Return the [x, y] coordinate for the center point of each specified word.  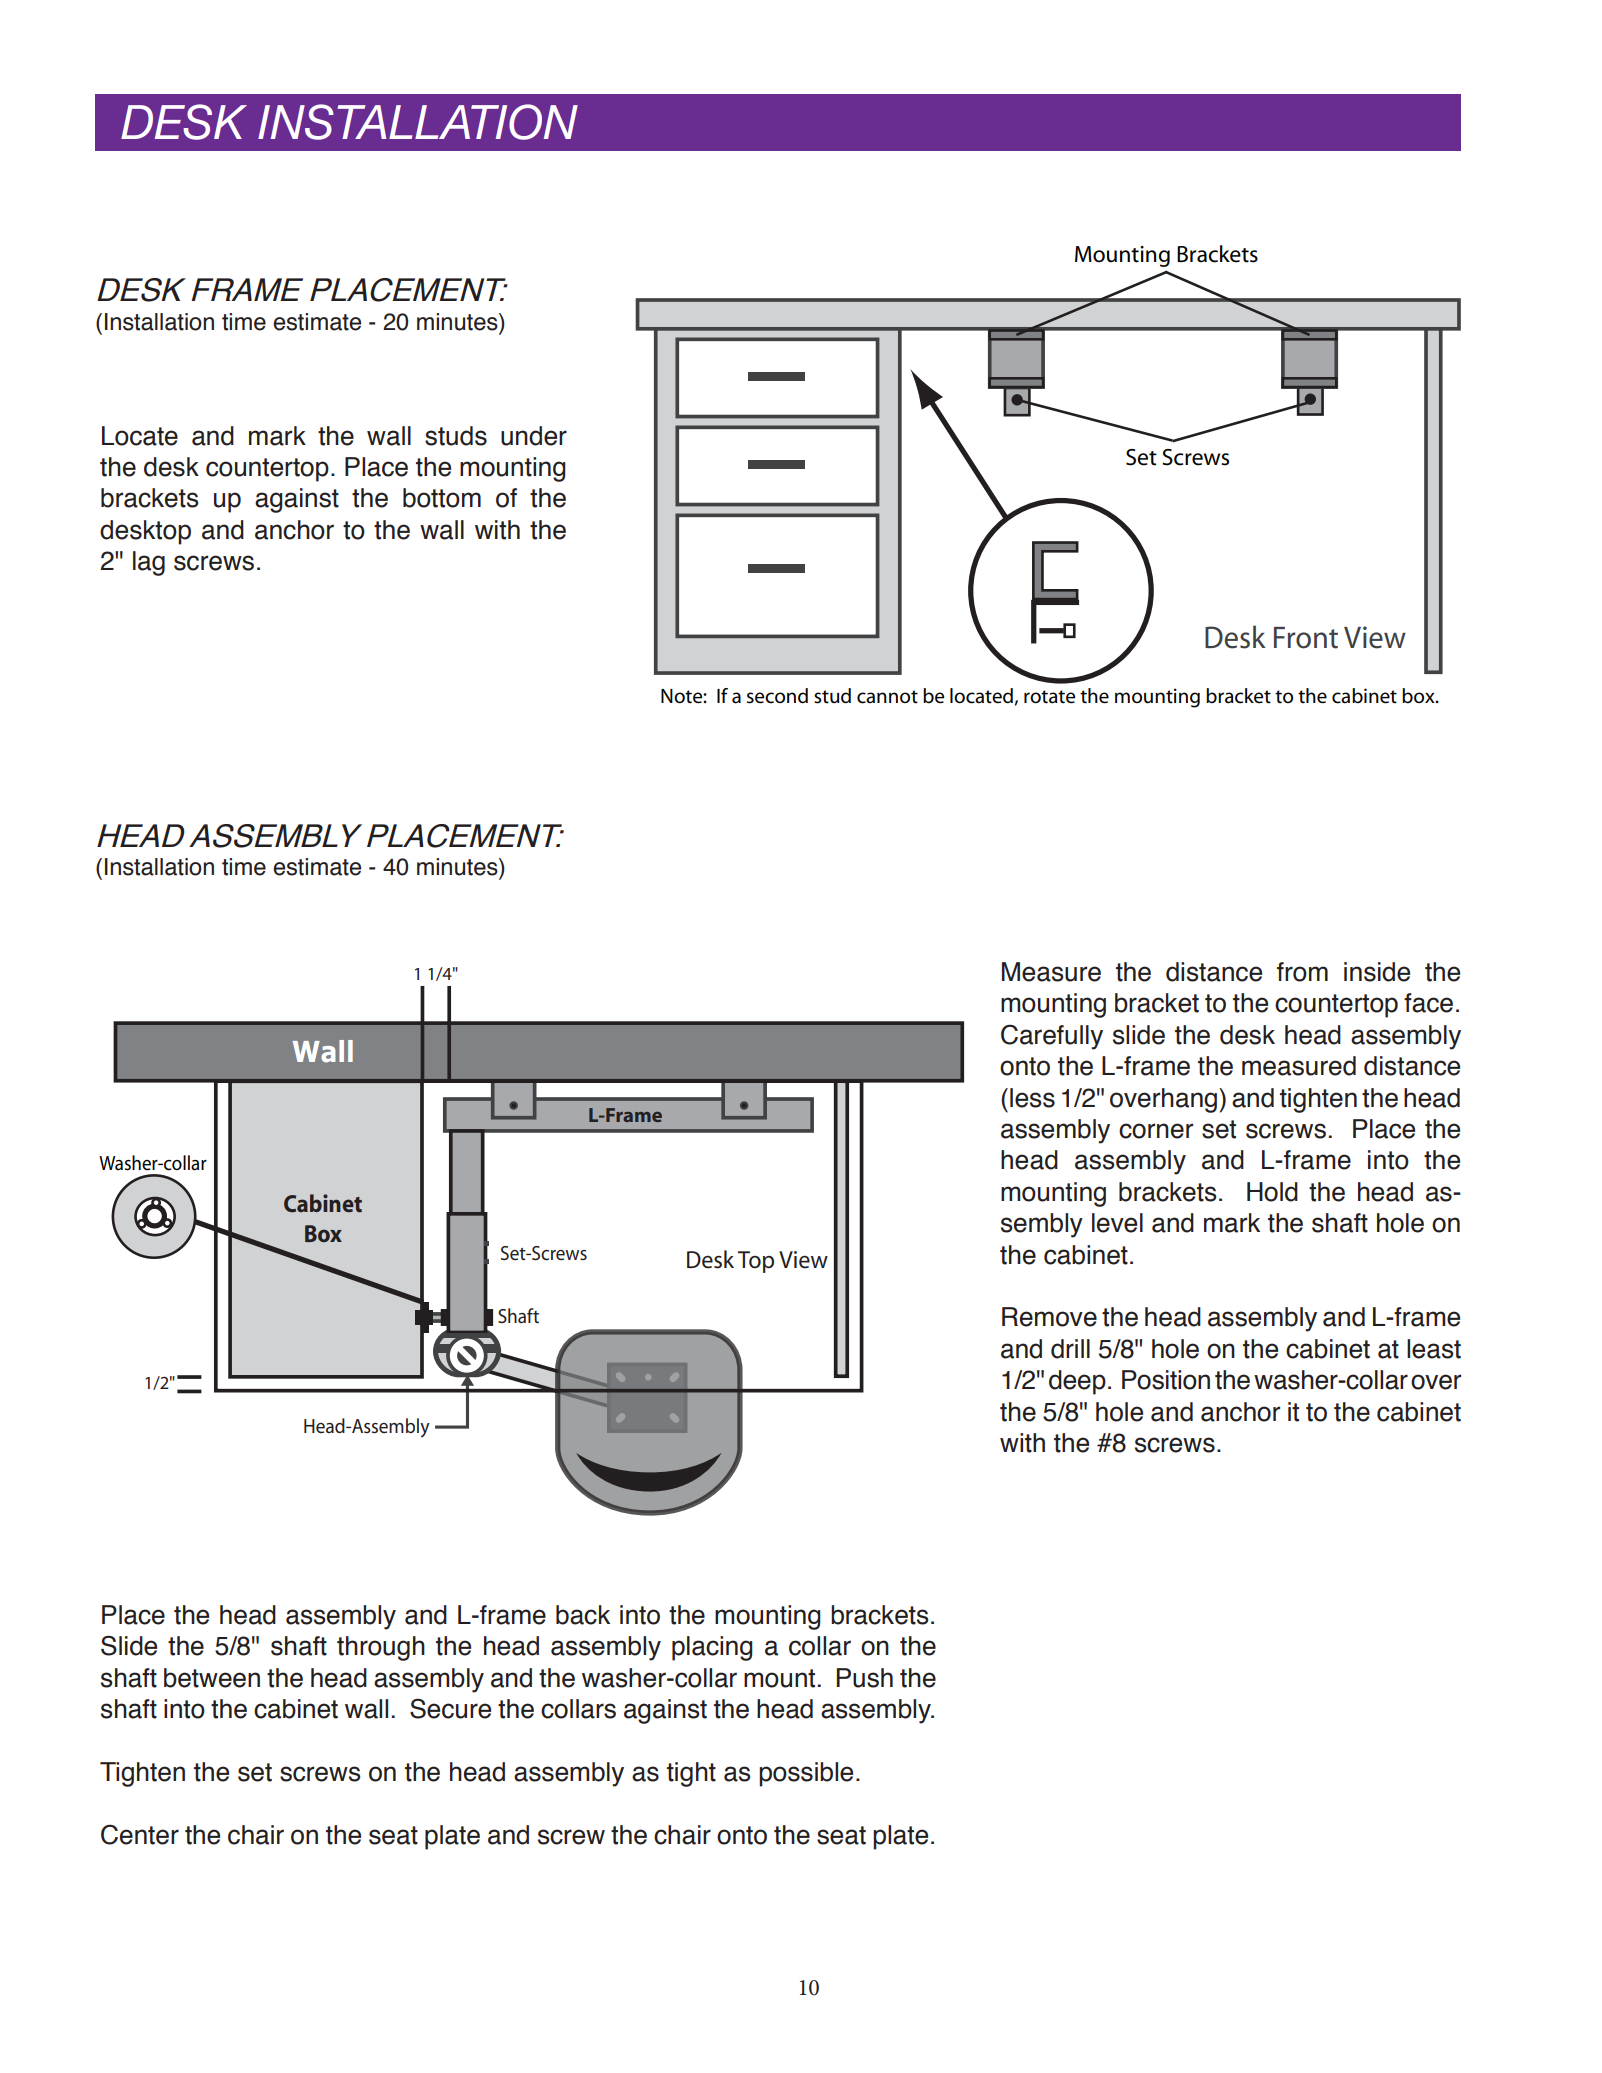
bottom [442, 498]
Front [1306, 638]
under [534, 436]
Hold [1272, 1192]
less [1032, 1098]
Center [140, 1834]
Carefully [1052, 1037]
